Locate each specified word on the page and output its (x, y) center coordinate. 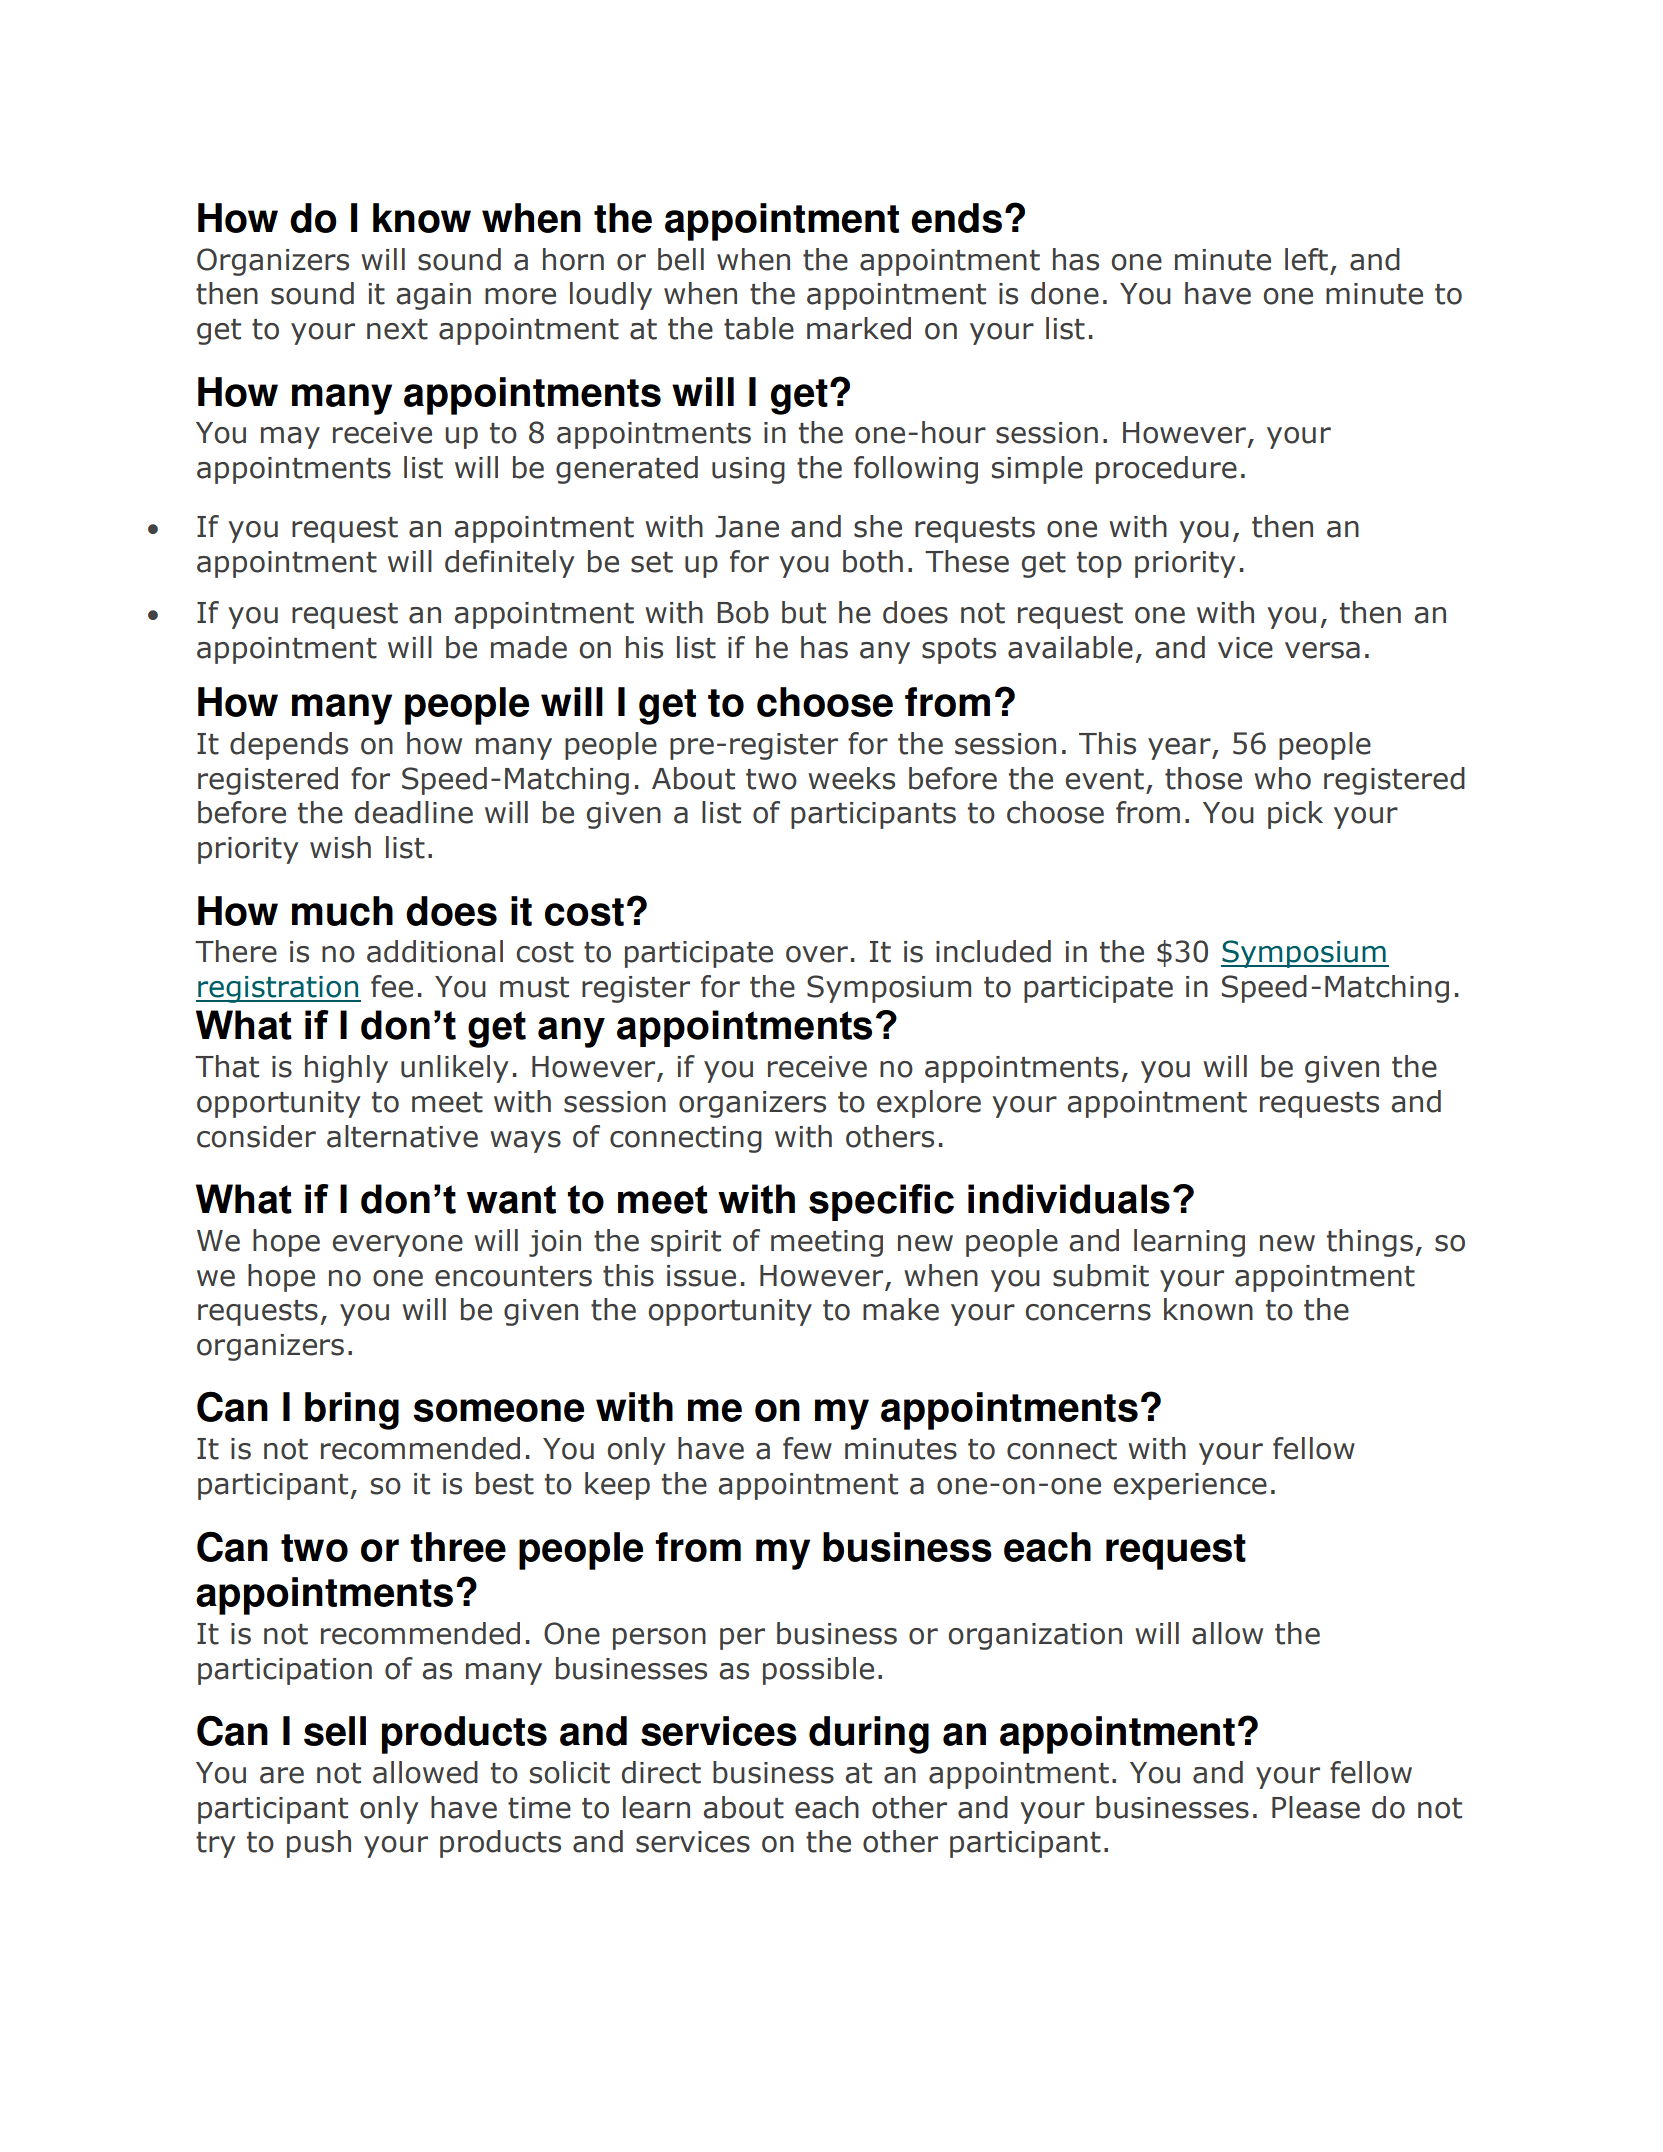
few (807, 1448)
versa (1322, 650)
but (804, 612)
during (869, 1735)
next (397, 329)
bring (352, 1411)
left (1306, 259)
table (759, 328)
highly (346, 1069)
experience (1190, 1486)
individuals (1069, 1199)
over (817, 954)
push (319, 1844)
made (529, 647)
